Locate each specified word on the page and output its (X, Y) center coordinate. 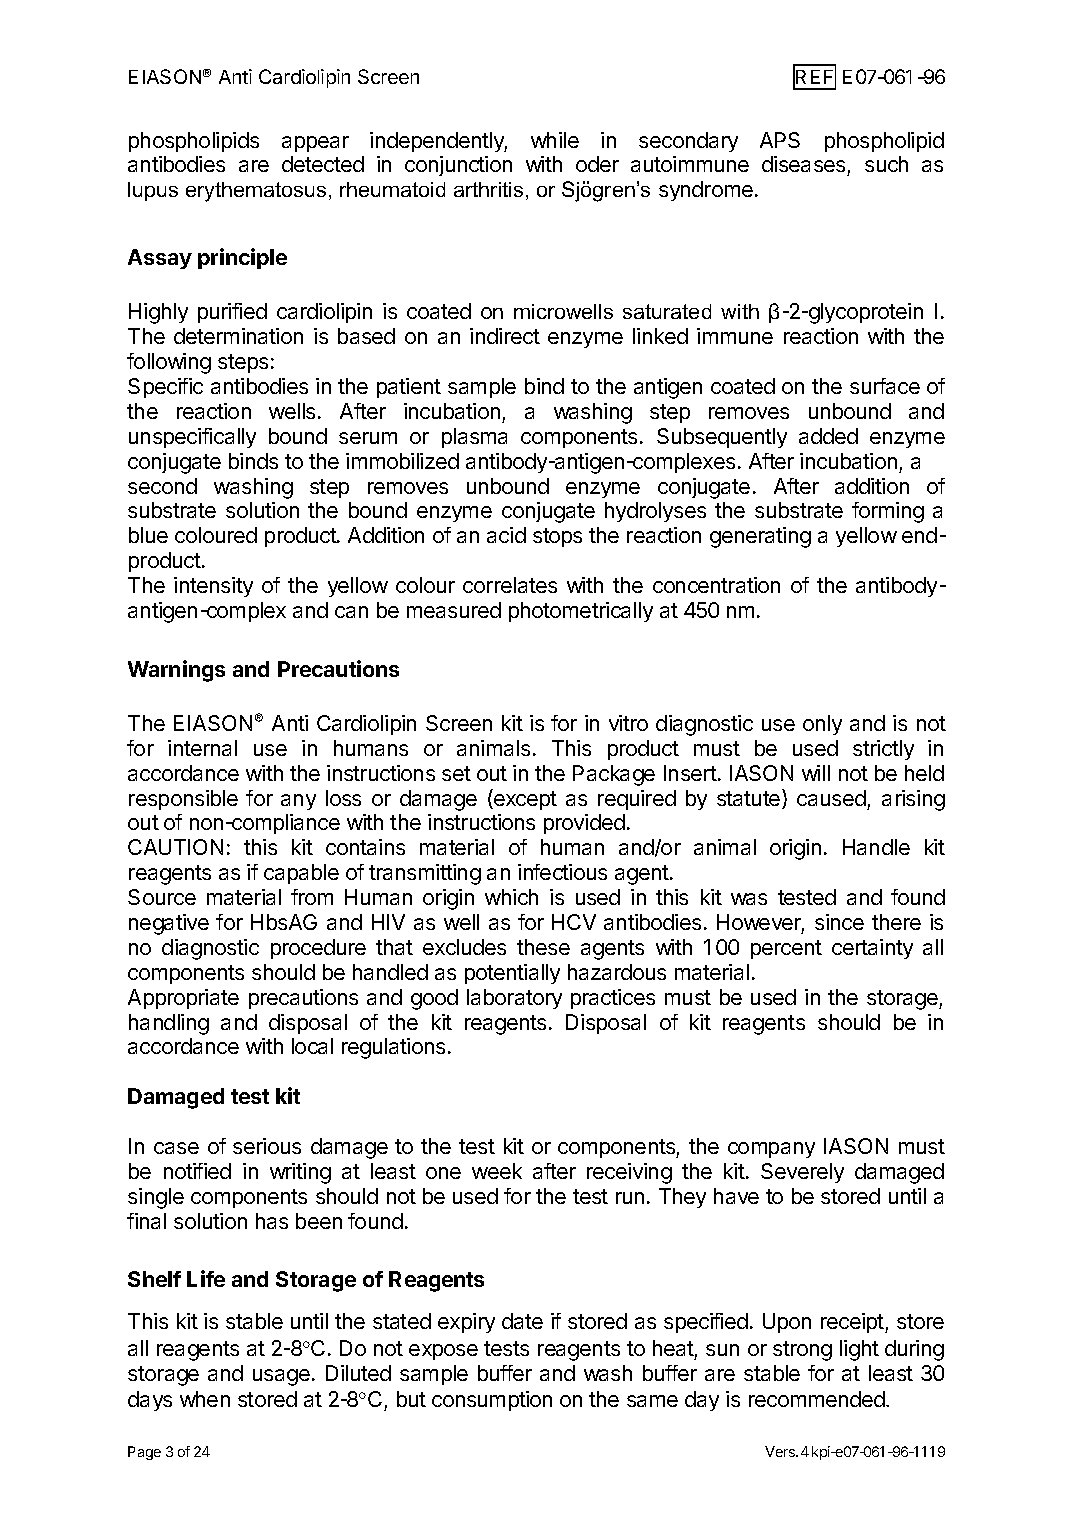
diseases (805, 166)
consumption (492, 1401)
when (205, 1399)
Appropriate (183, 999)
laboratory (514, 999)
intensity (213, 587)
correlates (510, 585)
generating (760, 537)
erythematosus (256, 192)
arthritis (488, 189)
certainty (872, 949)
